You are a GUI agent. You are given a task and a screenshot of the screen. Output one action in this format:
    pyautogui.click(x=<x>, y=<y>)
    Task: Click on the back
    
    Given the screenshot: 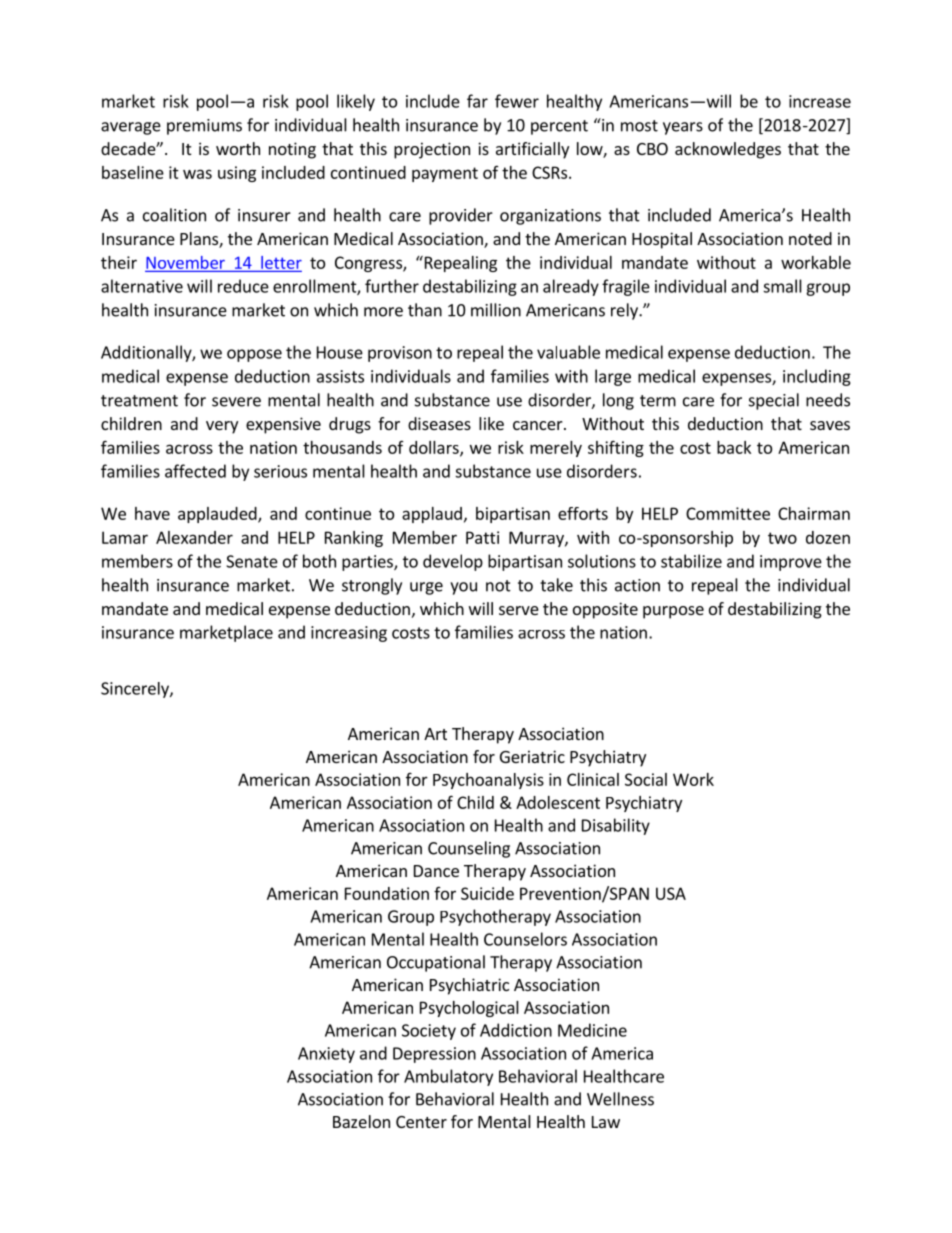 What is the action you would take?
    pyautogui.click(x=734, y=447)
